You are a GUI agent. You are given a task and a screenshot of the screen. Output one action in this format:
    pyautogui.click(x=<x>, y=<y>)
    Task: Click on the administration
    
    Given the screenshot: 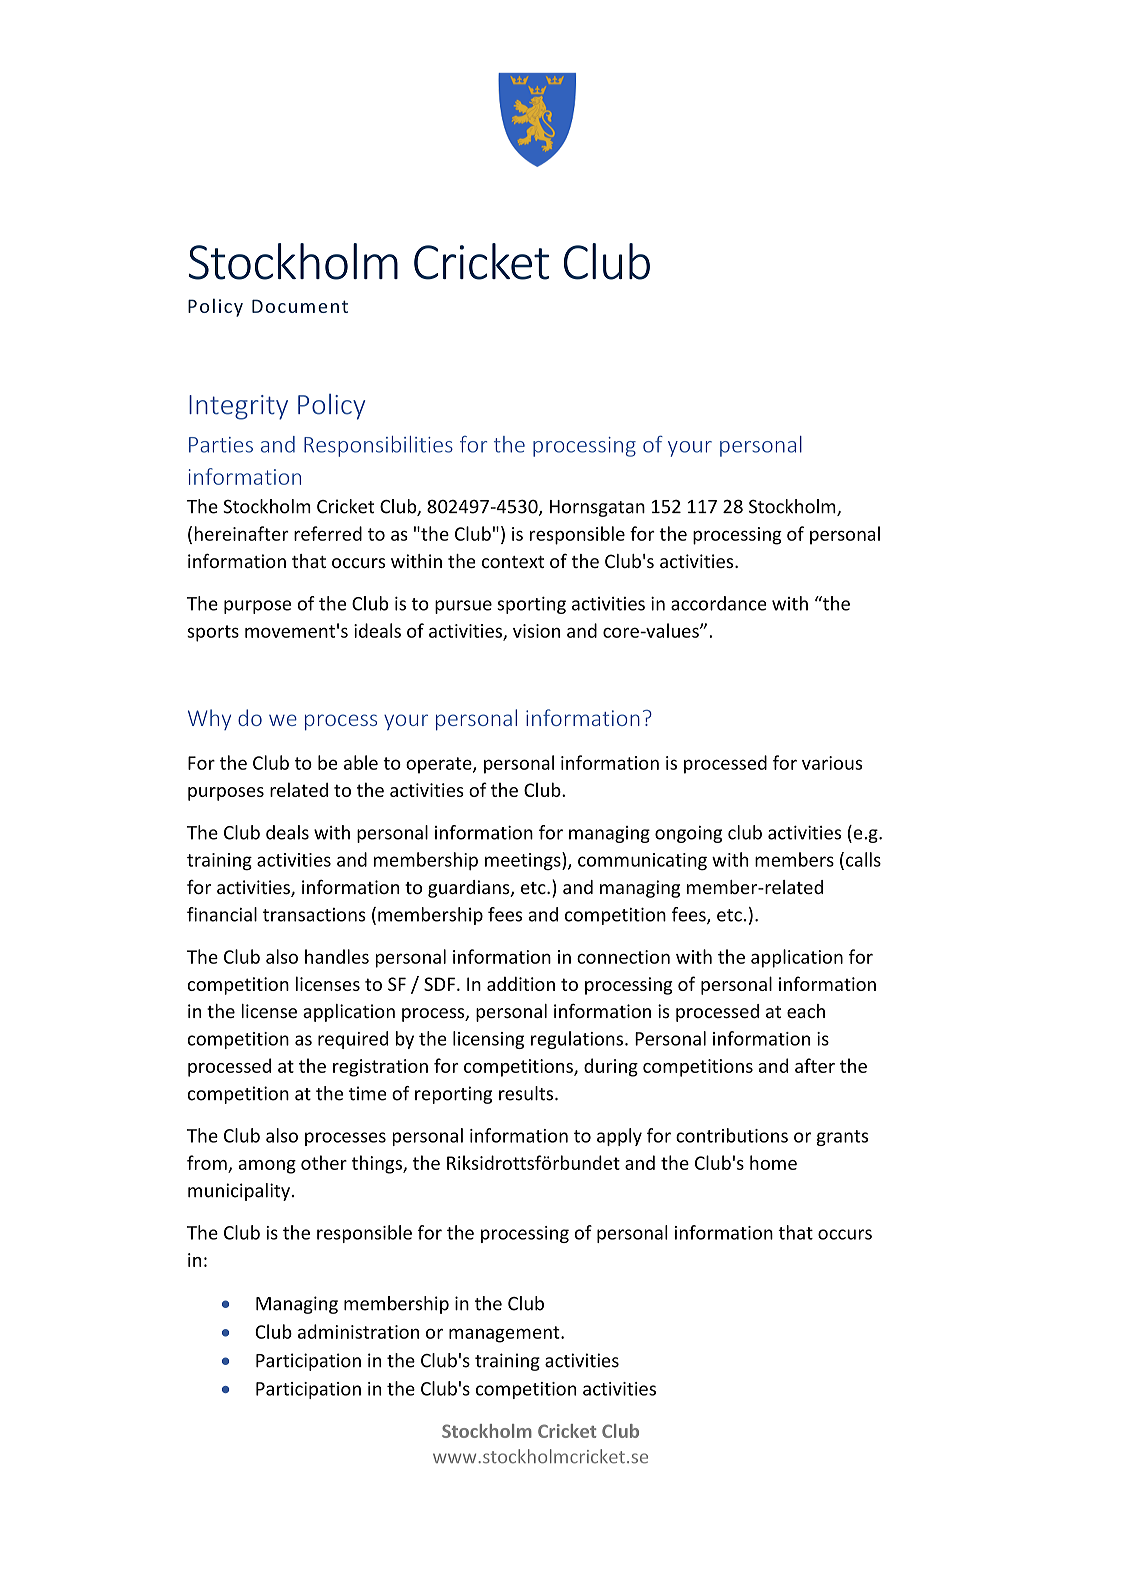 What is the action you would take?
    pyautogui.click(x=358, y=1331)
